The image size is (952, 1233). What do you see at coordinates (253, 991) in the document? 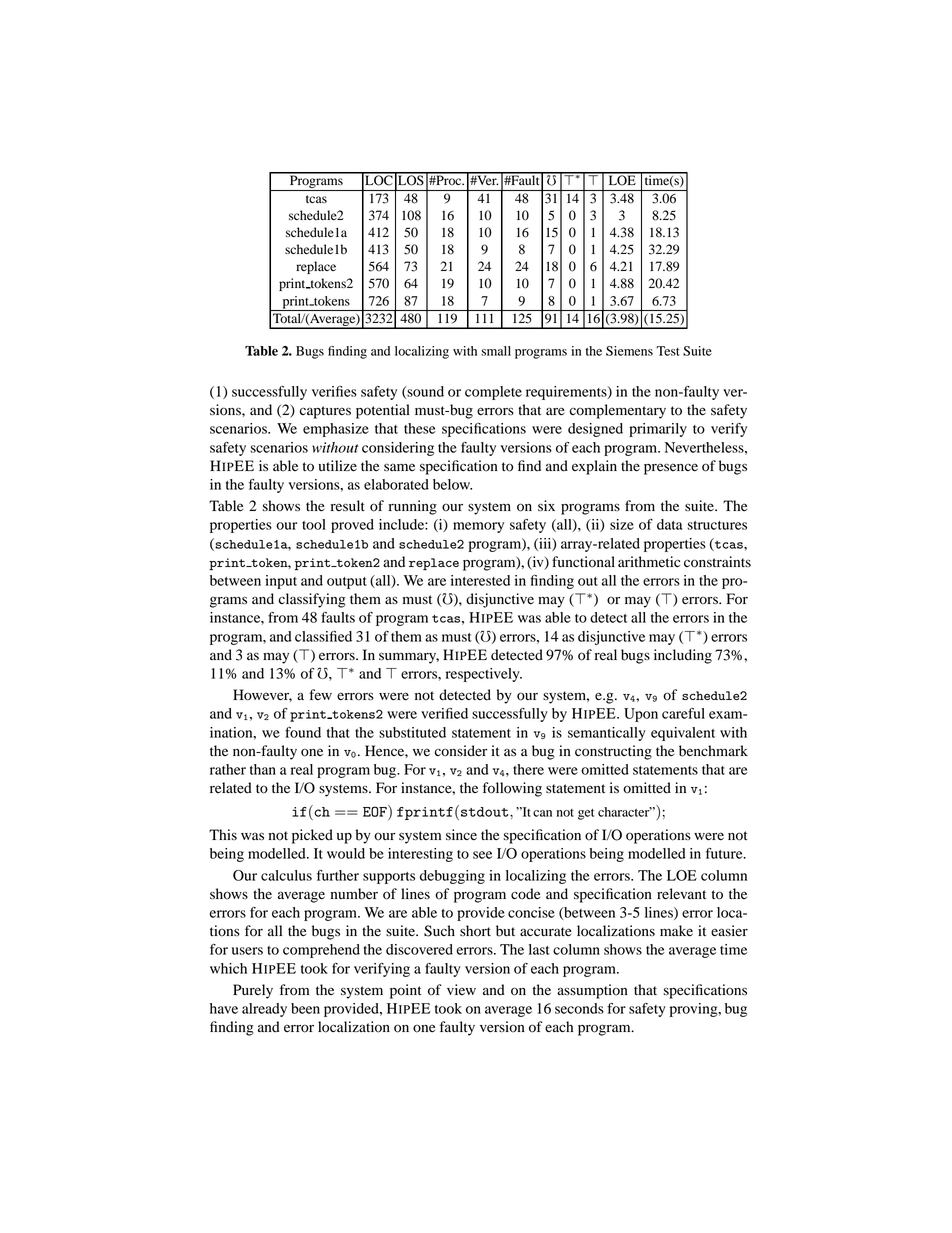
I see `Purely` at bounding box center [253, 991].
